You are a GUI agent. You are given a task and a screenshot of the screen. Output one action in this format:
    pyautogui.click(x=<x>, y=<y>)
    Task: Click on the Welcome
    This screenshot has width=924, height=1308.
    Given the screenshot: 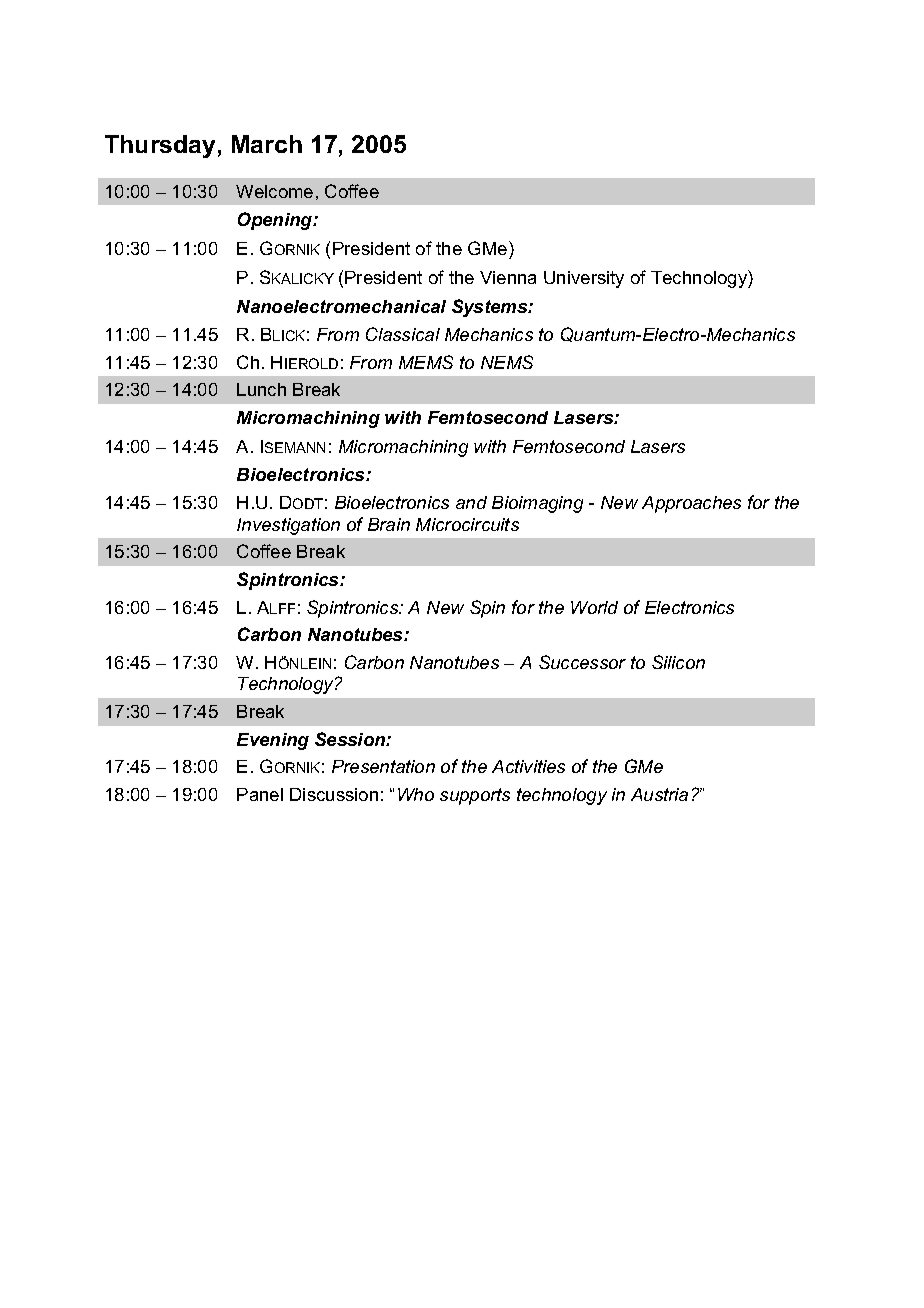 What is the action you would take?
    pyautogui.click(x=274, y=191)
